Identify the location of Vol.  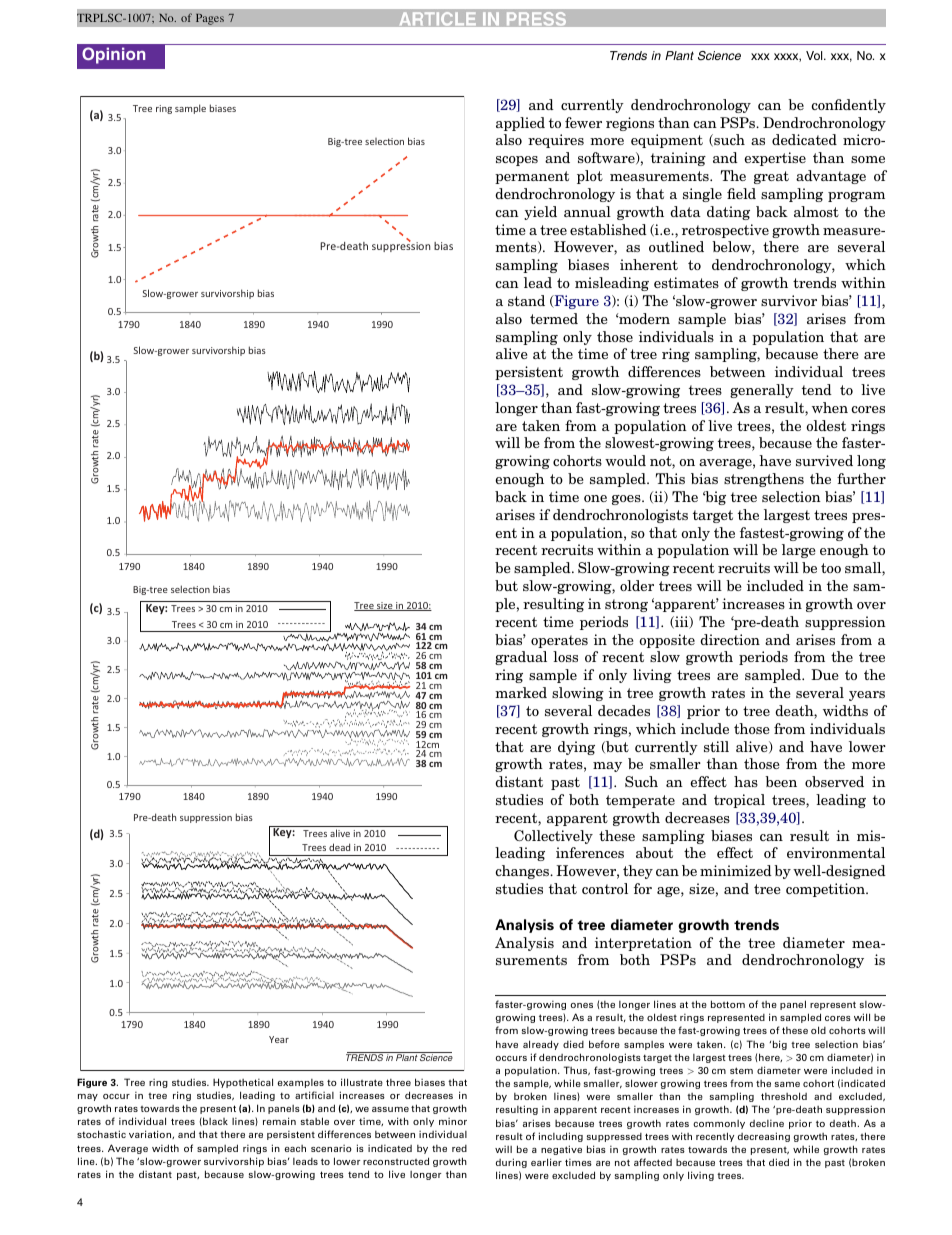
(815, 55).
